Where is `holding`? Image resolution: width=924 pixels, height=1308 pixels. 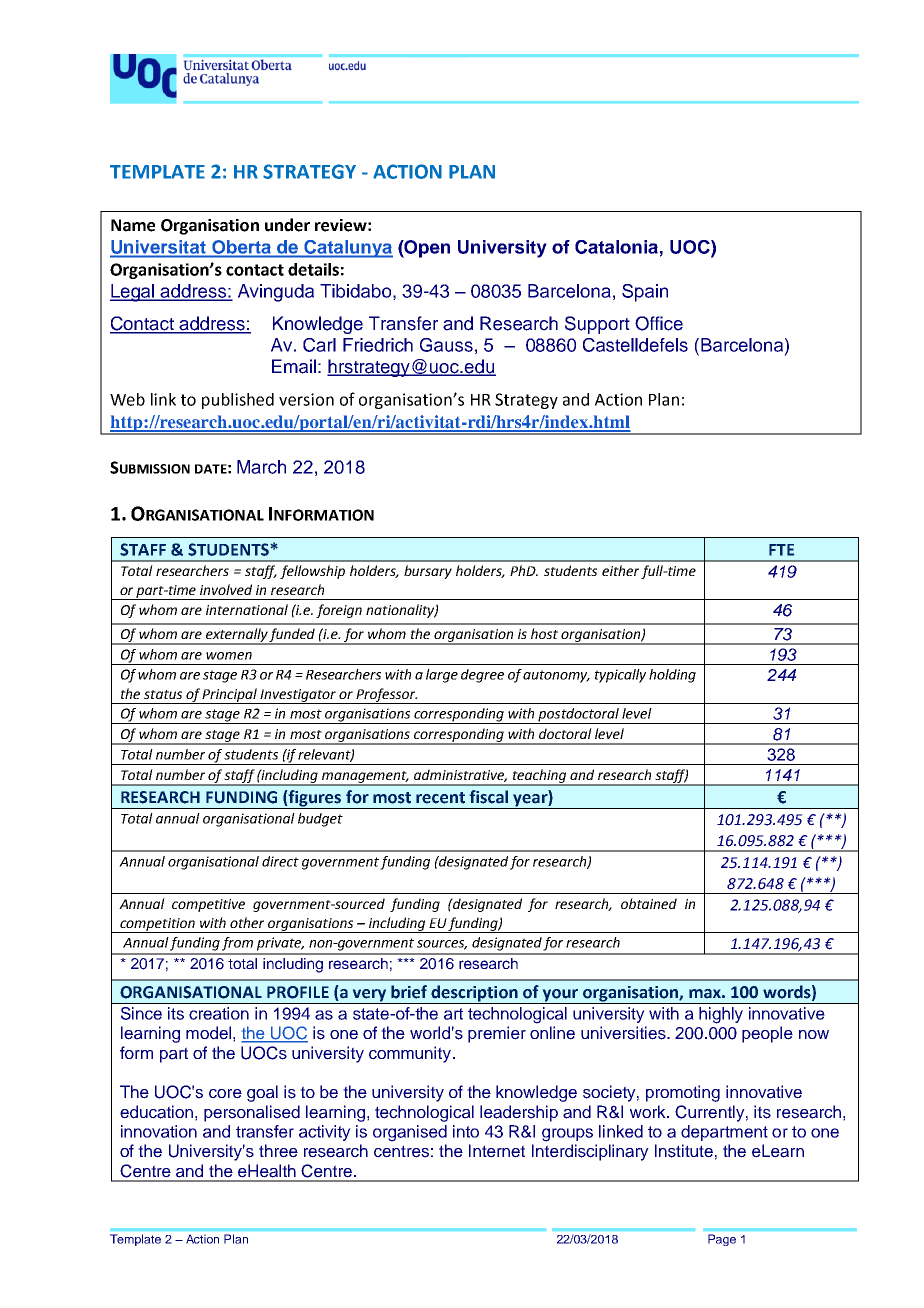 holding is located at coordinates (672, 676).
